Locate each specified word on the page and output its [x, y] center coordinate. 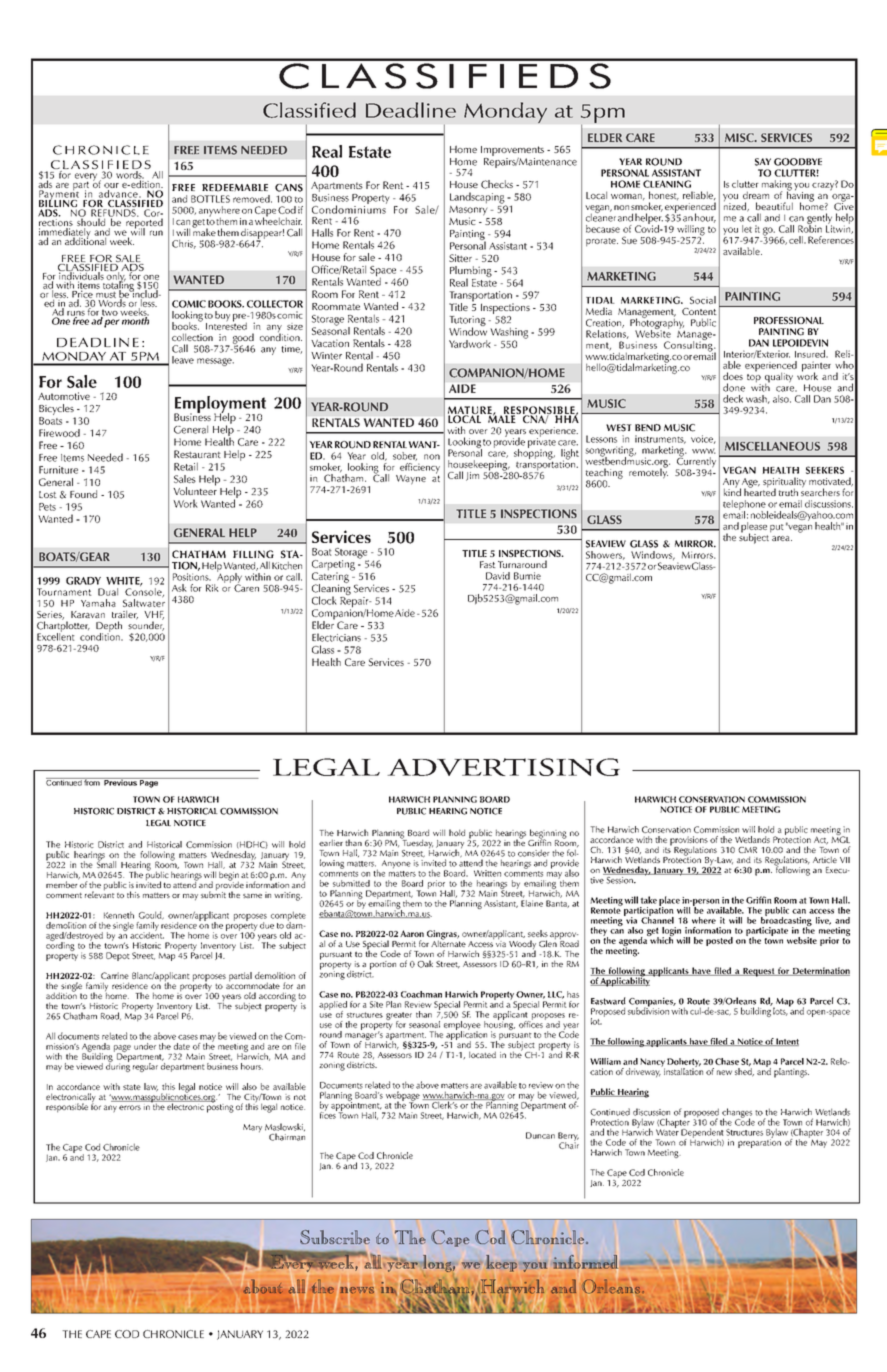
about [262, 1287]
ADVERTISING [503, 767]
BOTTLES [210, 199]
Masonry [468, 210]
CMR [747, 850]
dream [756, 195]
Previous [120, 782]
